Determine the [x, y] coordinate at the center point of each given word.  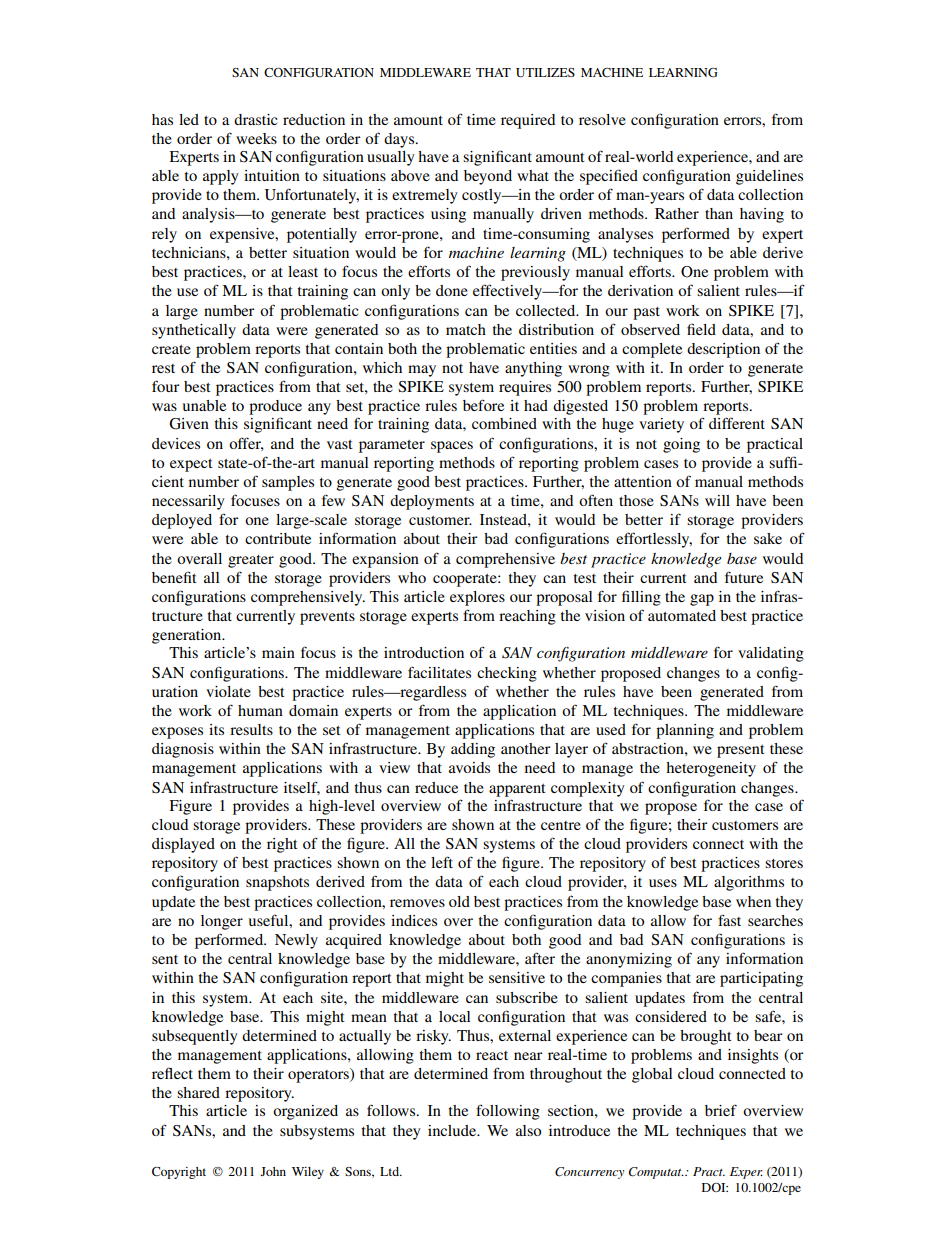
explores [477, 598]
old [459, 901]
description [723, 350]
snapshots [277, 883]
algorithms [749, 883]
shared [198, 1092]
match [466, 329]
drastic [255, 119]
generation [188, 636]
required [528, 121]
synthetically [194, 331]
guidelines [769, 177]
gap [702, 600]
